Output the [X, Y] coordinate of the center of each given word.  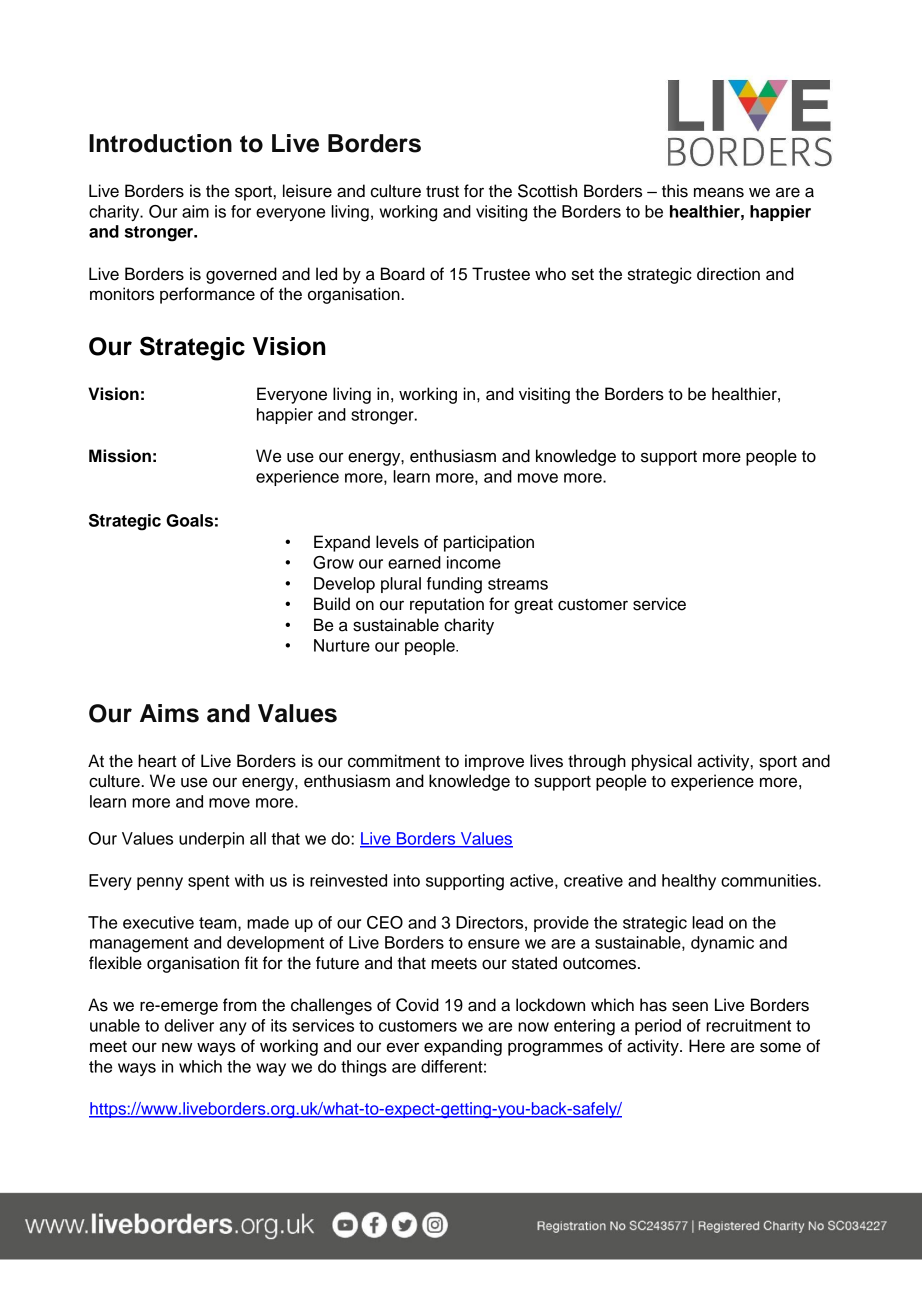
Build [332, 604]
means [719, 192]
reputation [447, 605]
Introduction [160, 143]
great [533, 606]
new [177, 1047]
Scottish [547, 191]
